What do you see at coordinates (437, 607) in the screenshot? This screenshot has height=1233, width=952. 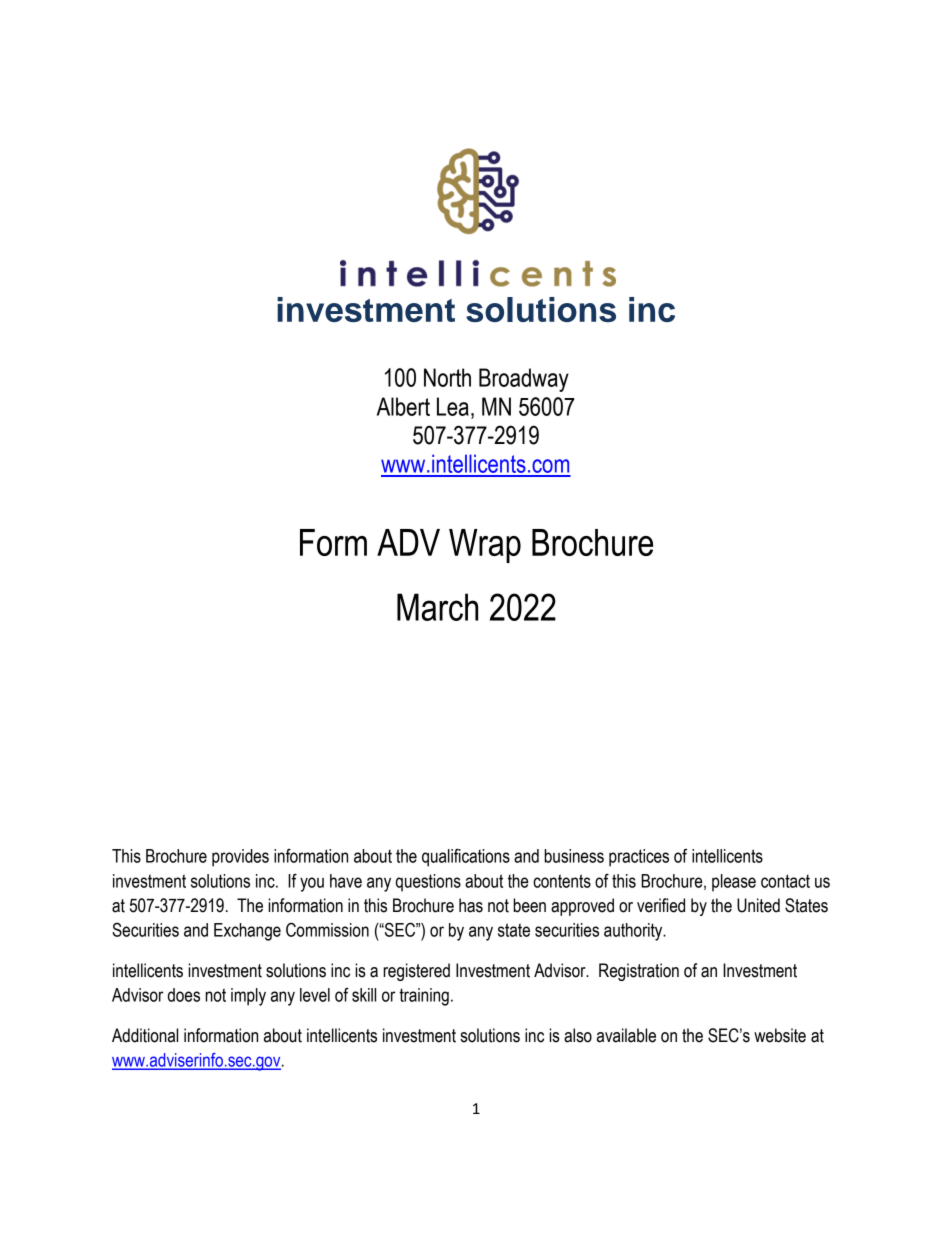 I see `March` at bounding box center [437, 607].
